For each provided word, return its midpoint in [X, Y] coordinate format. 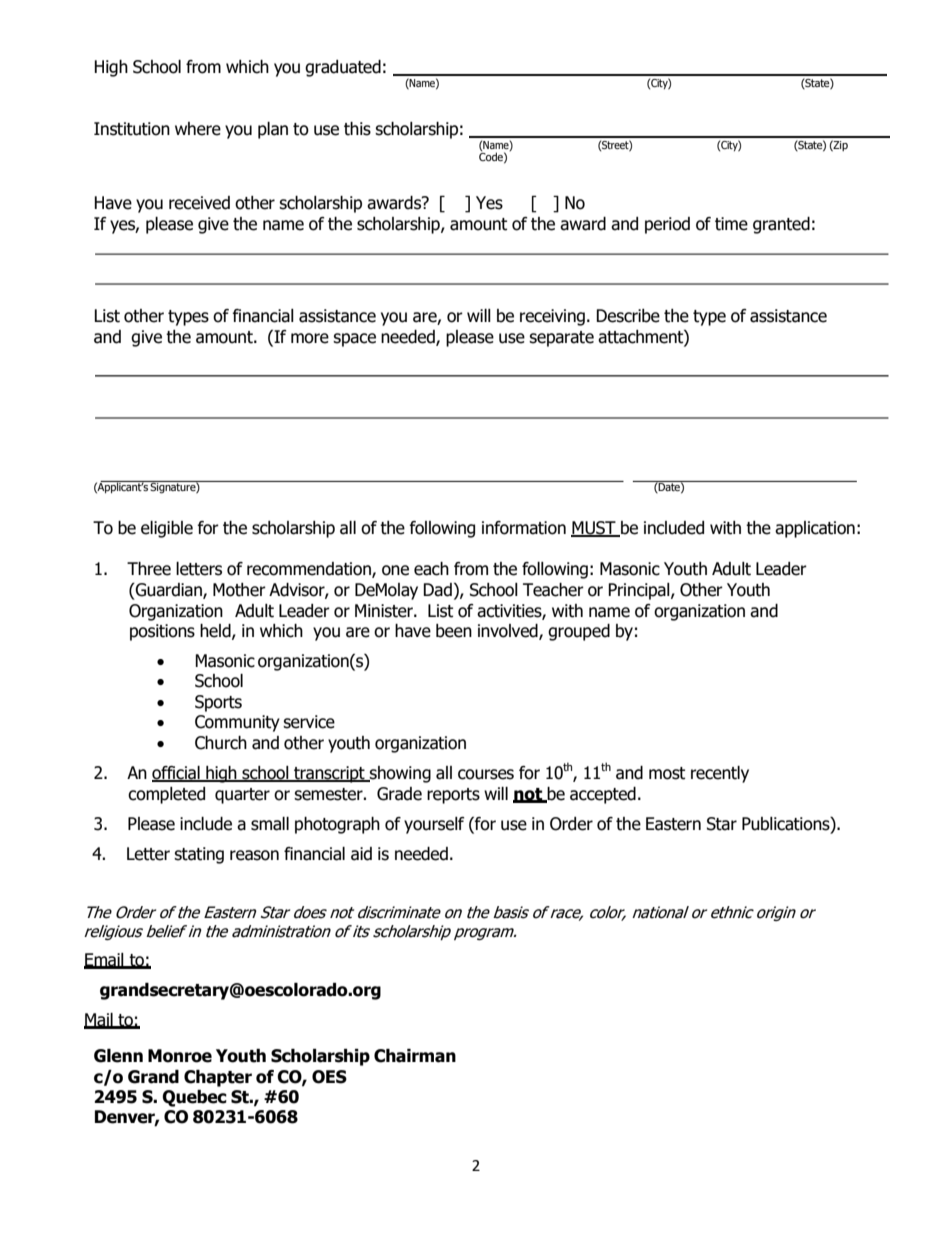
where [198, 129]
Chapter [218, 1078]
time [731, 224]
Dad [437, 590]
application [815, 529]
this [357, 129]
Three [149, 569]
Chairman [415, 1056]
